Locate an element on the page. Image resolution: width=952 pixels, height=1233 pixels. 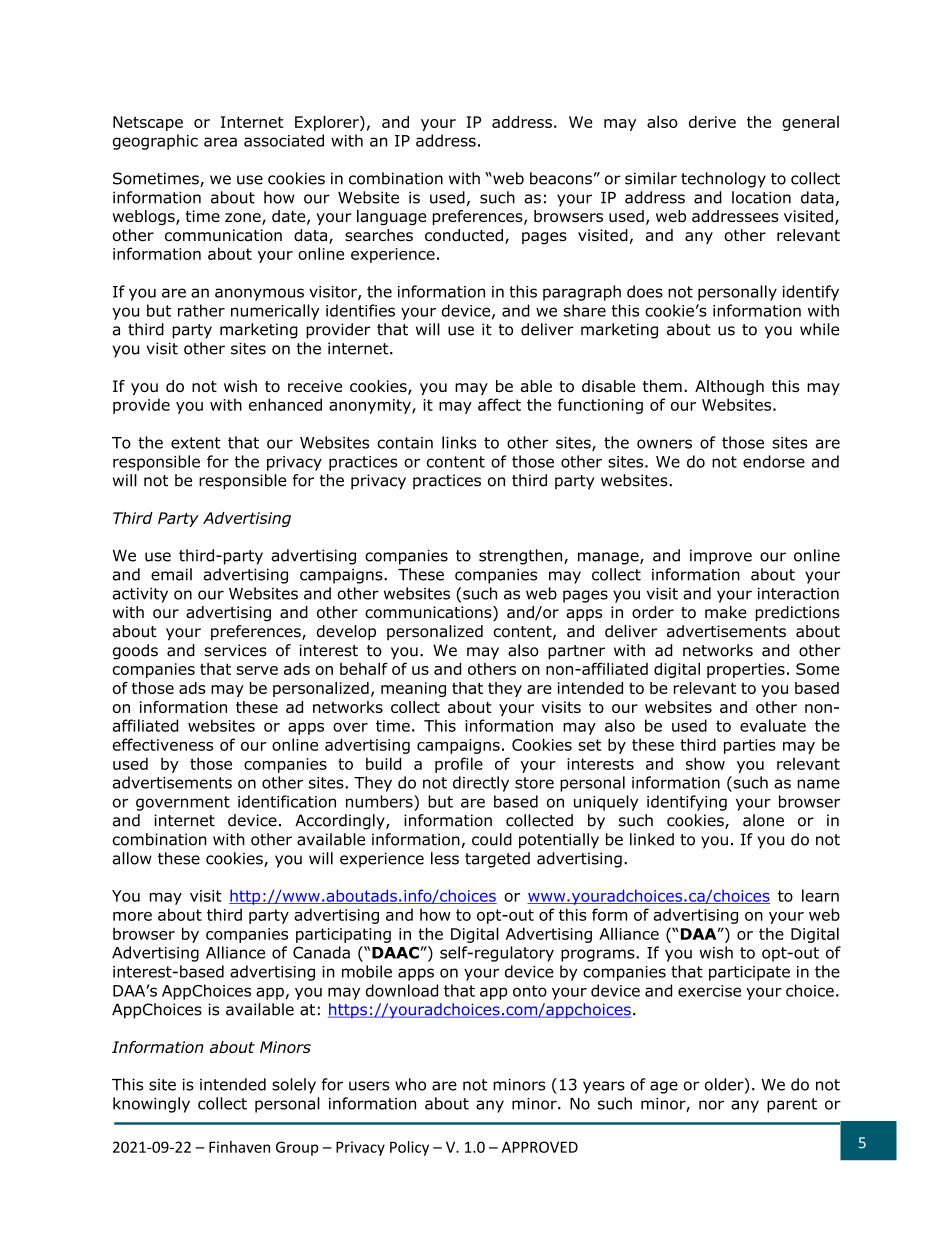
make is located at coordinates (726, 612).
